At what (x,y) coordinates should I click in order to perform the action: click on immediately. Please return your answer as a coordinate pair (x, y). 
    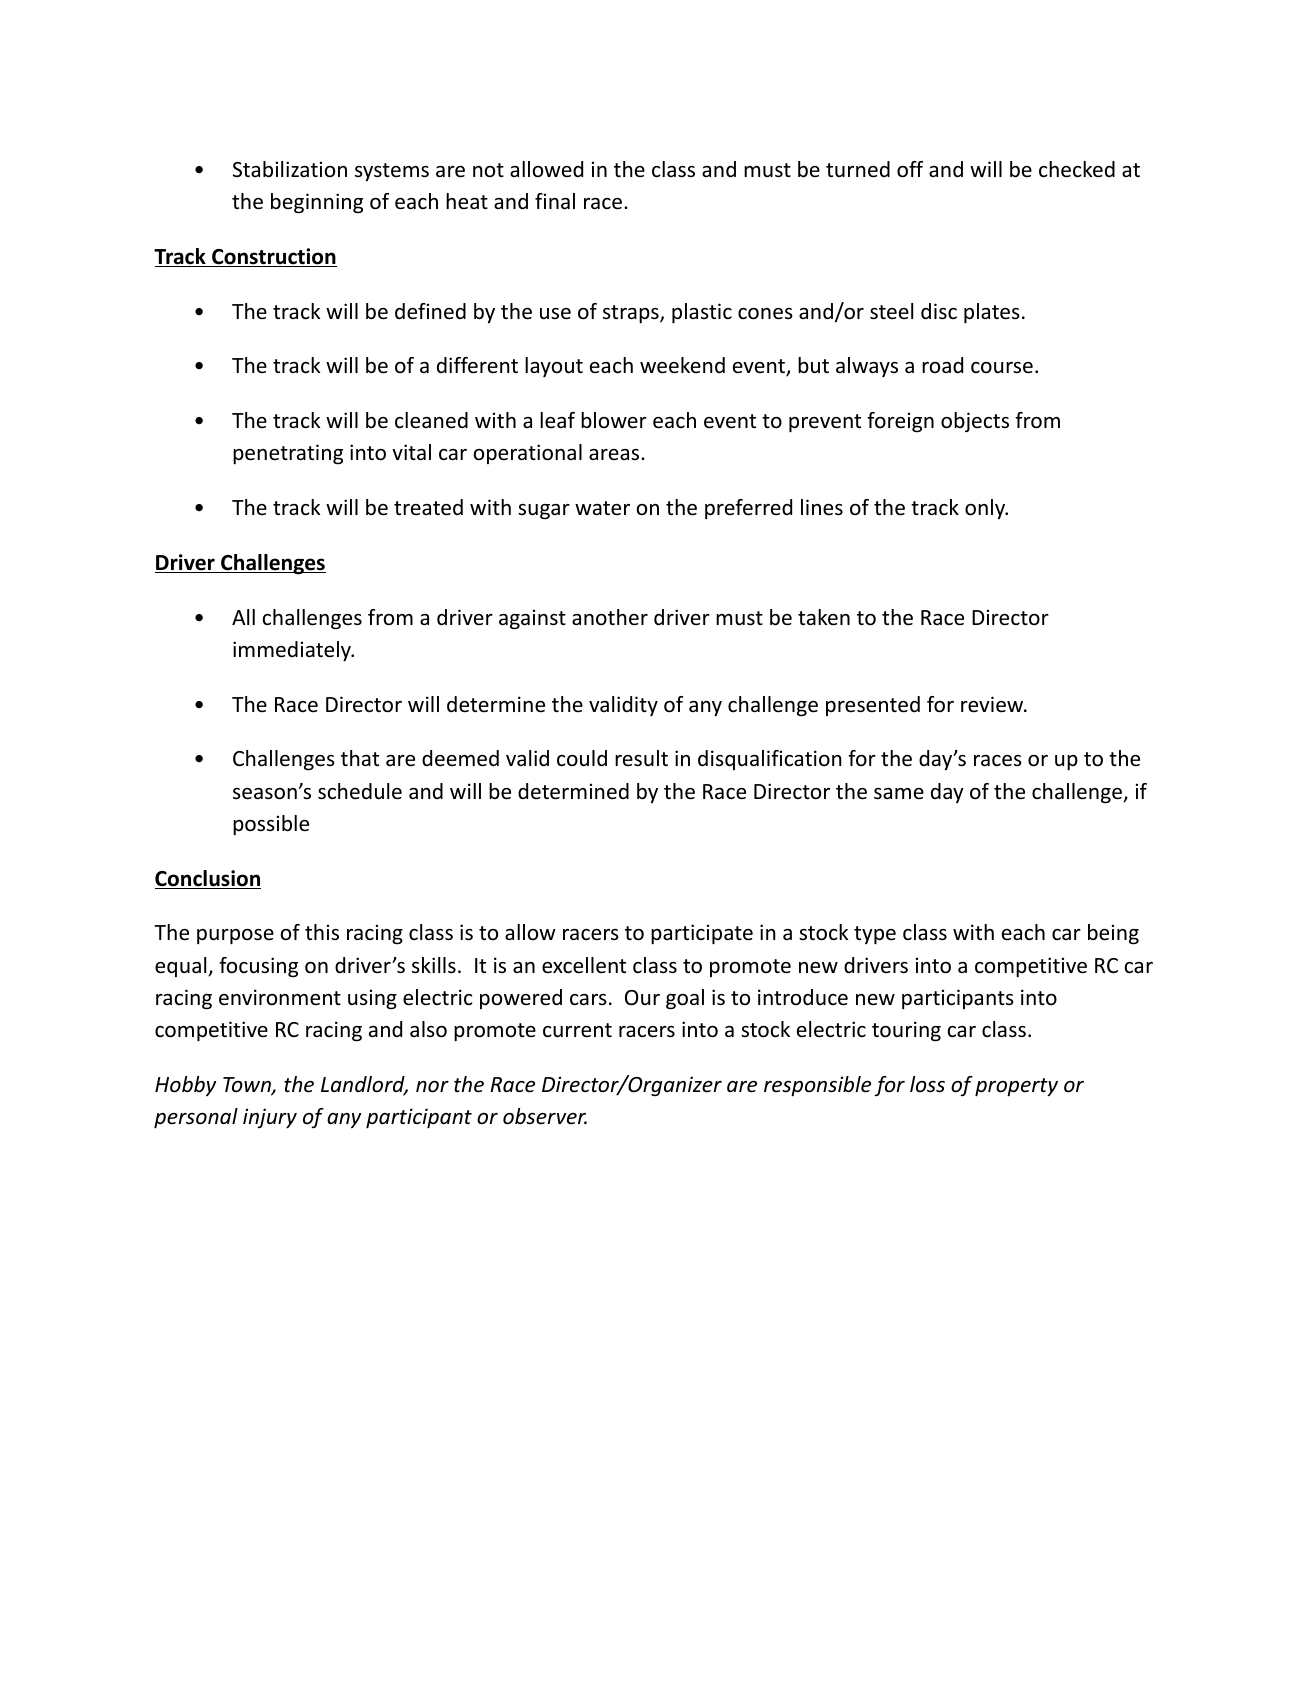
    Looking at the image, I should click on (293, 651).
